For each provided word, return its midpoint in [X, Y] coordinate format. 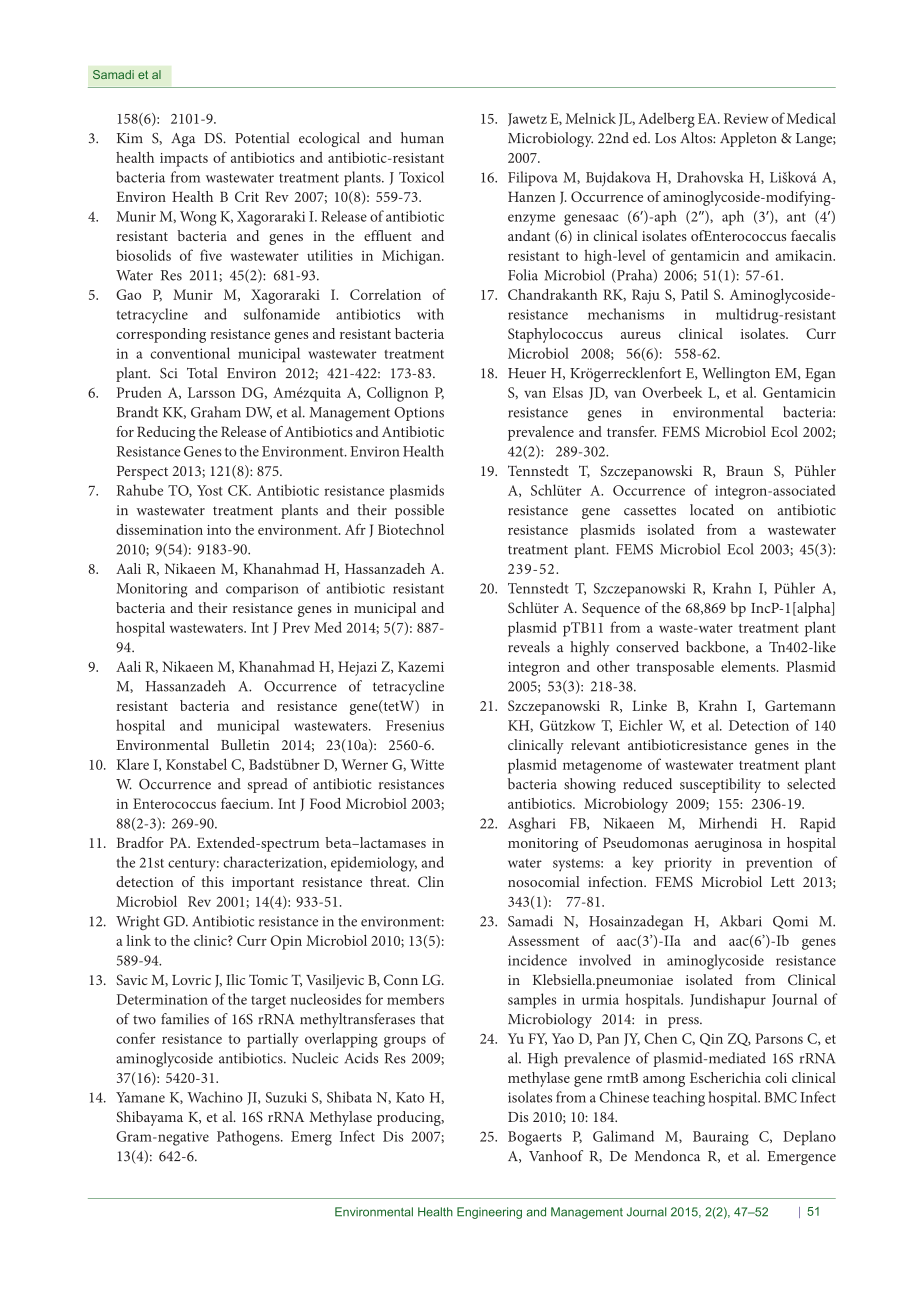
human [422, 138]
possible [419, 511]
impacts [184, 160]
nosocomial [544, 881]
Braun [744, 471]
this [212, 881]
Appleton [748, 139]
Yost [210, 490]
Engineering [489, 1213]
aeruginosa [728, 845]
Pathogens [249, 1138]
